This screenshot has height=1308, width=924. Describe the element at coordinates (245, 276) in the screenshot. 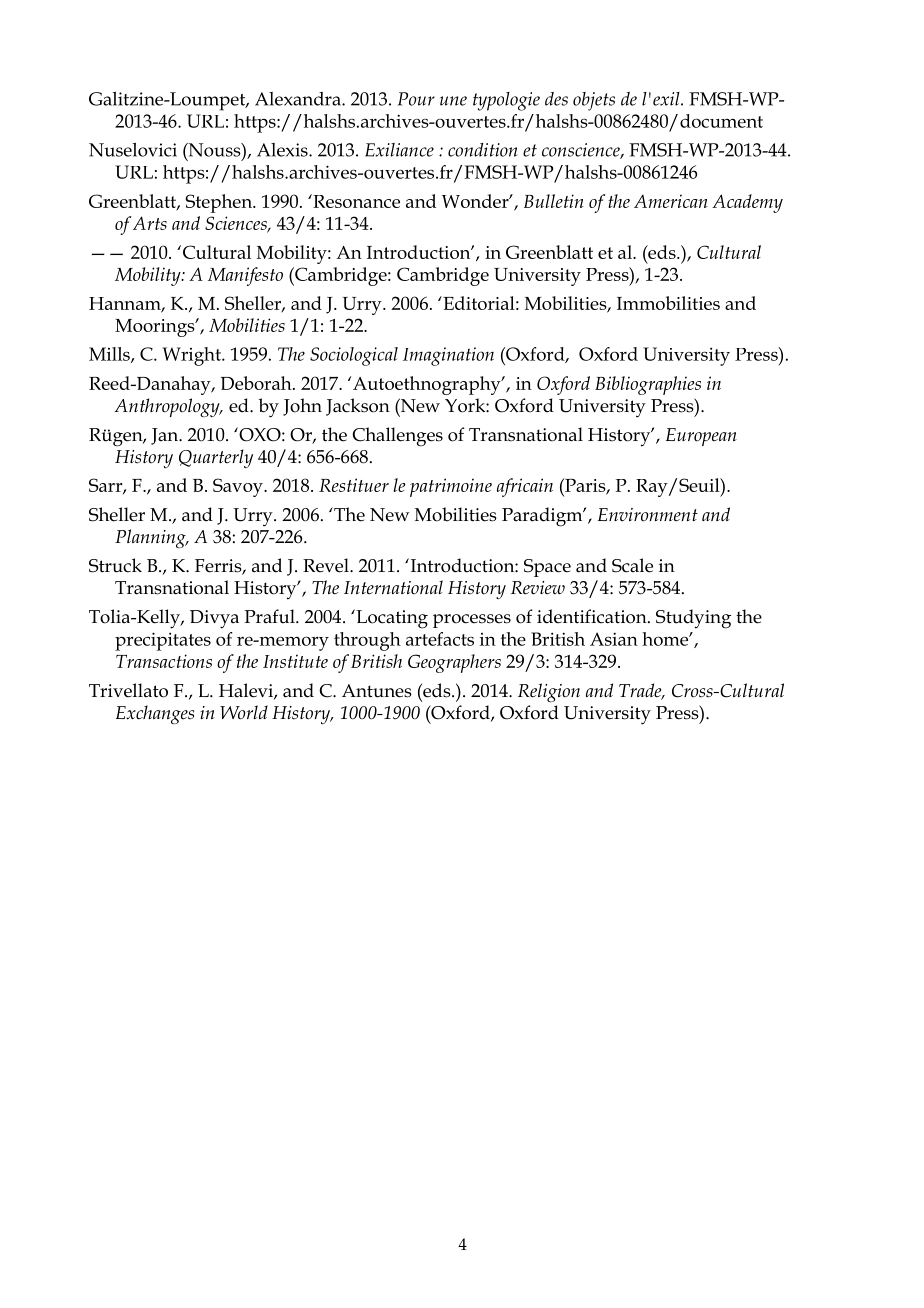

I see `Manifesto` at that location.
